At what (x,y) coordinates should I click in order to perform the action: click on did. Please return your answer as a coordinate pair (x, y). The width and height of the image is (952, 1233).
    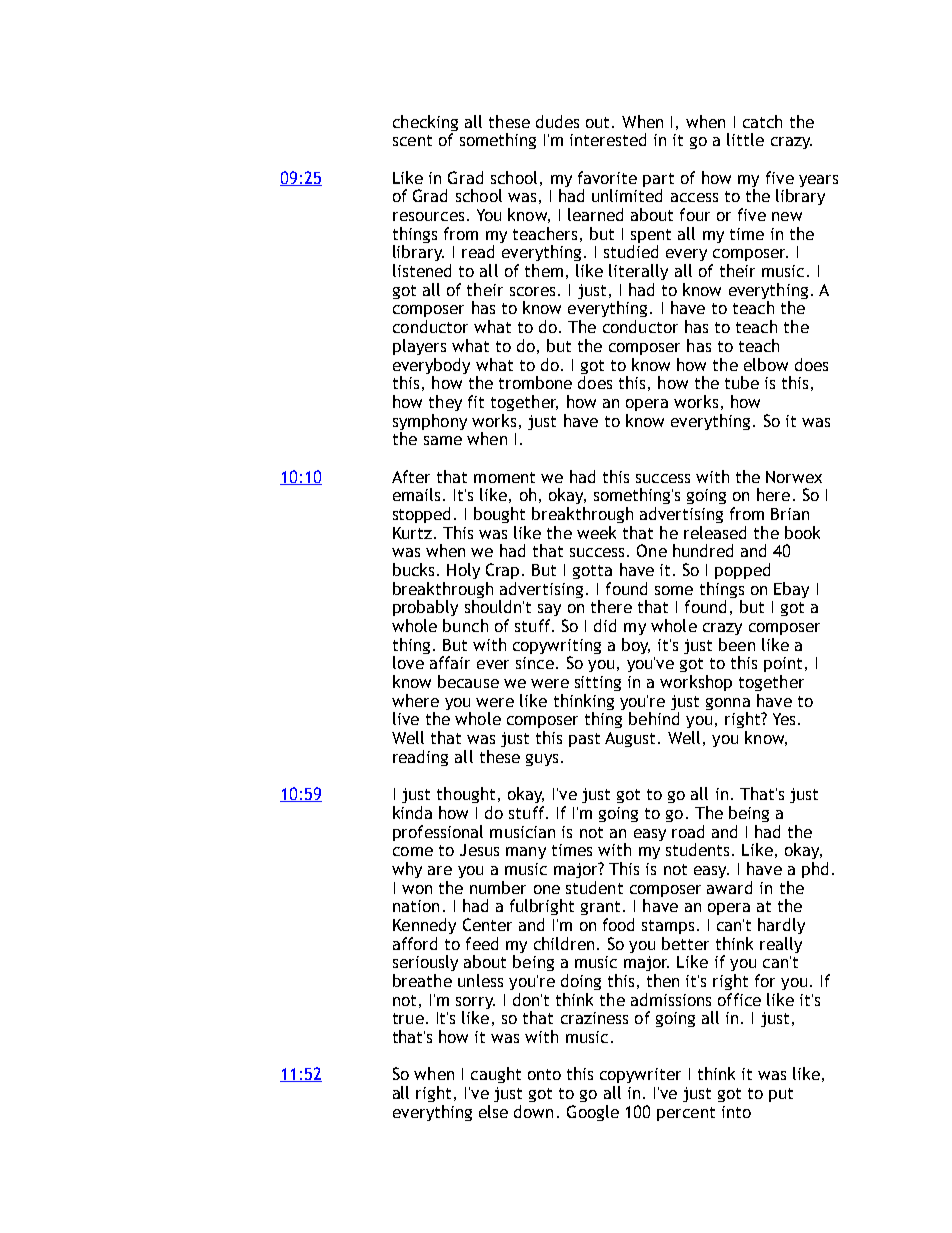
    Looking at the image, I should click on (605, 625).
